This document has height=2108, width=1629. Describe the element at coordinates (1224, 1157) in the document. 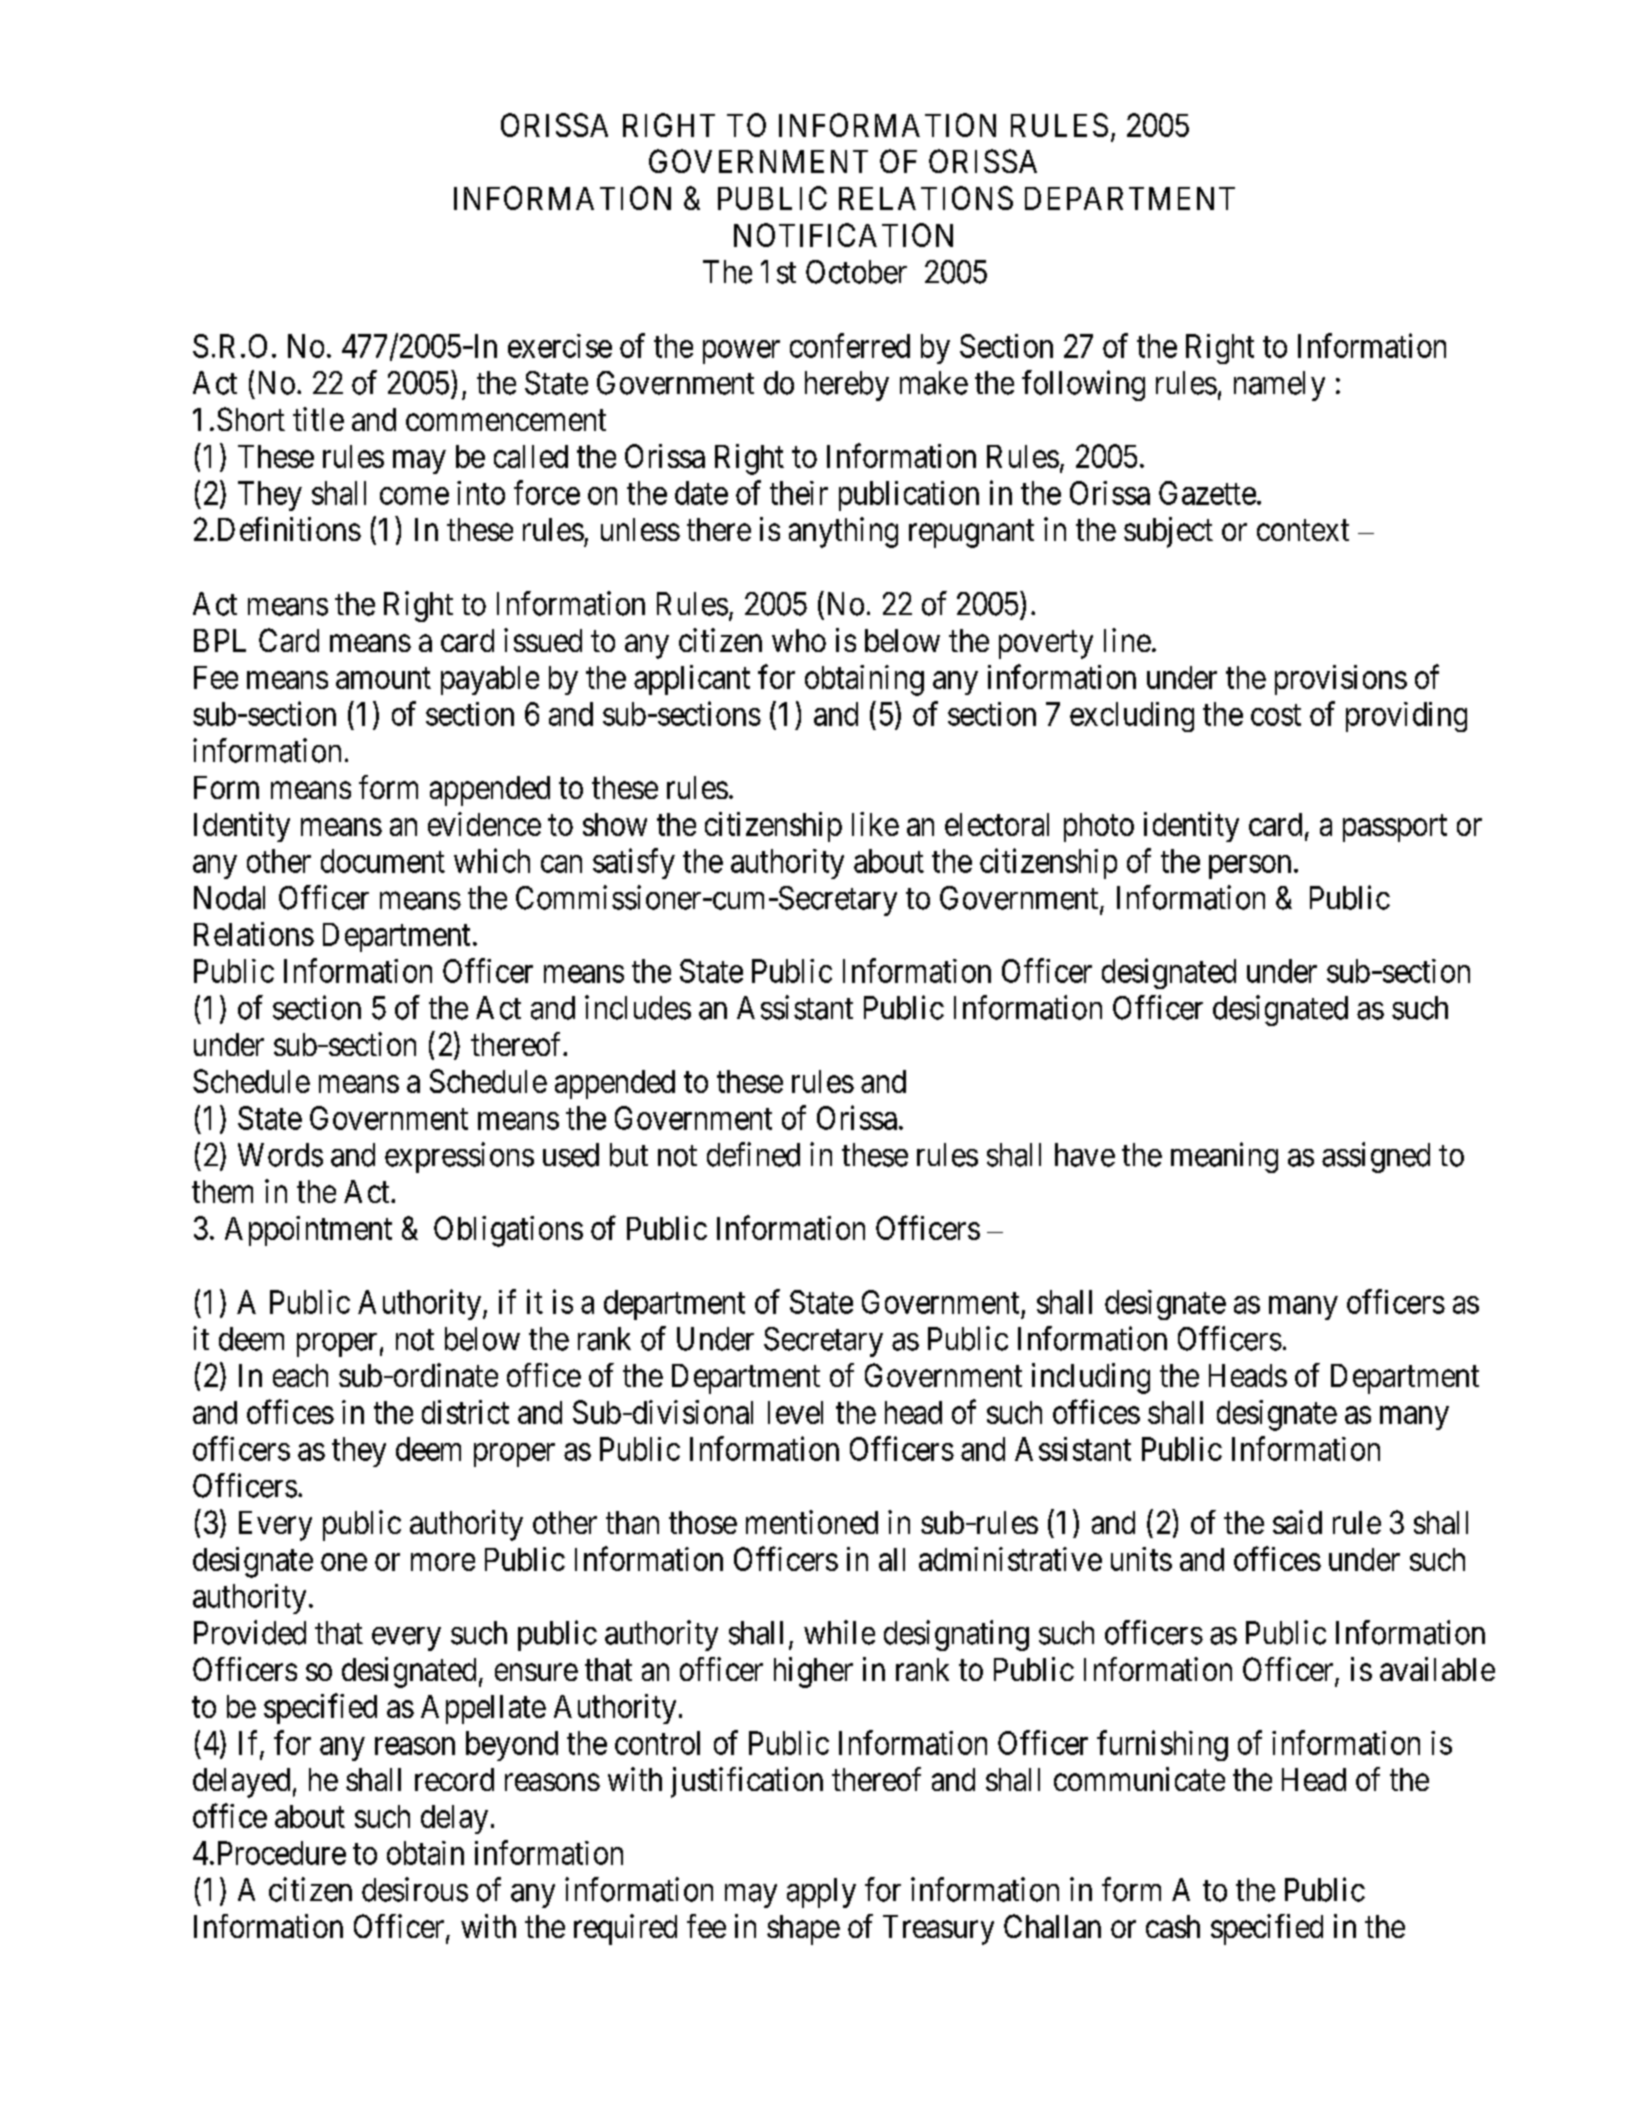

I see `meaning` at that location.
